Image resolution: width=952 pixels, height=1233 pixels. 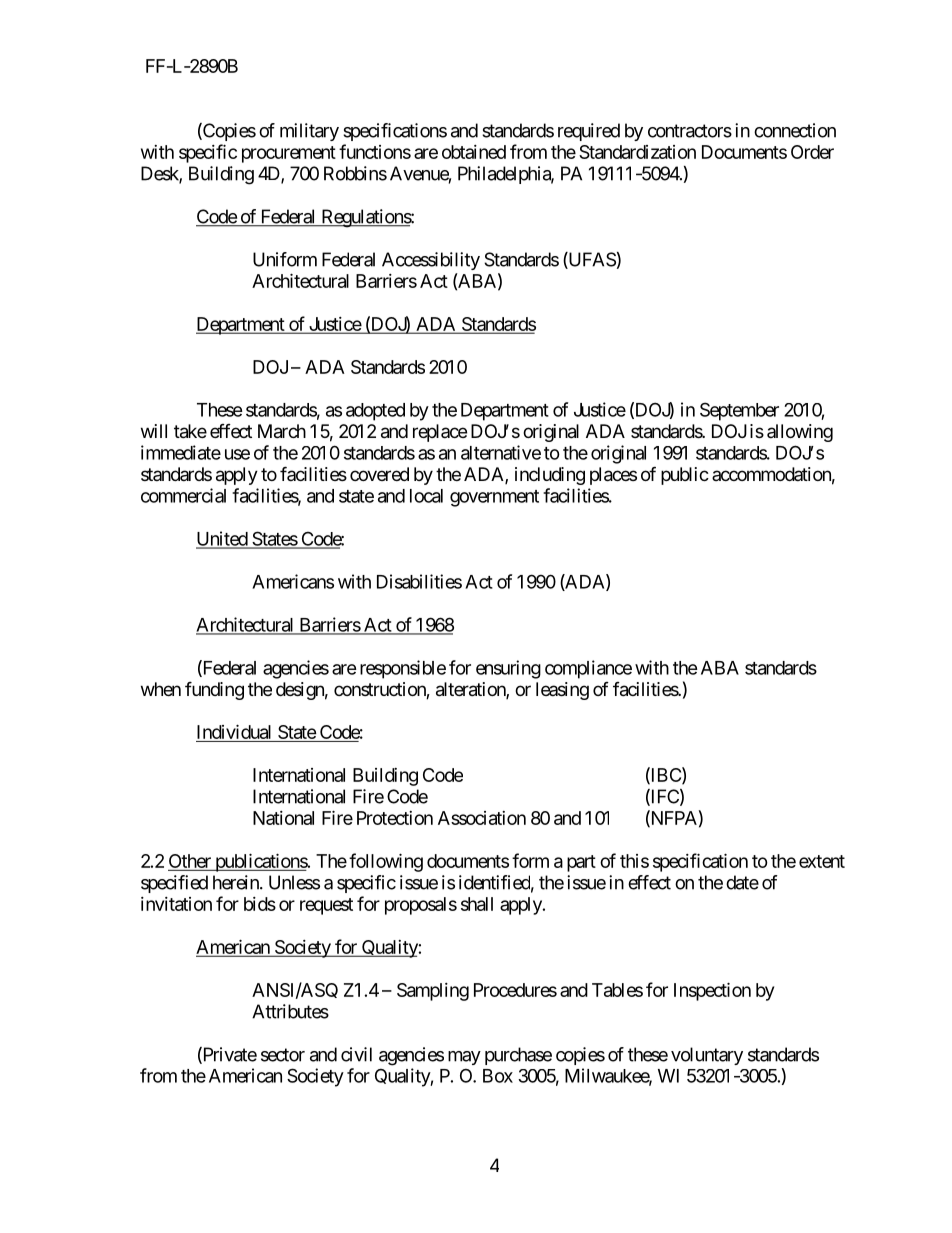 I want to click on contractors, so click(x=690, y=131).
